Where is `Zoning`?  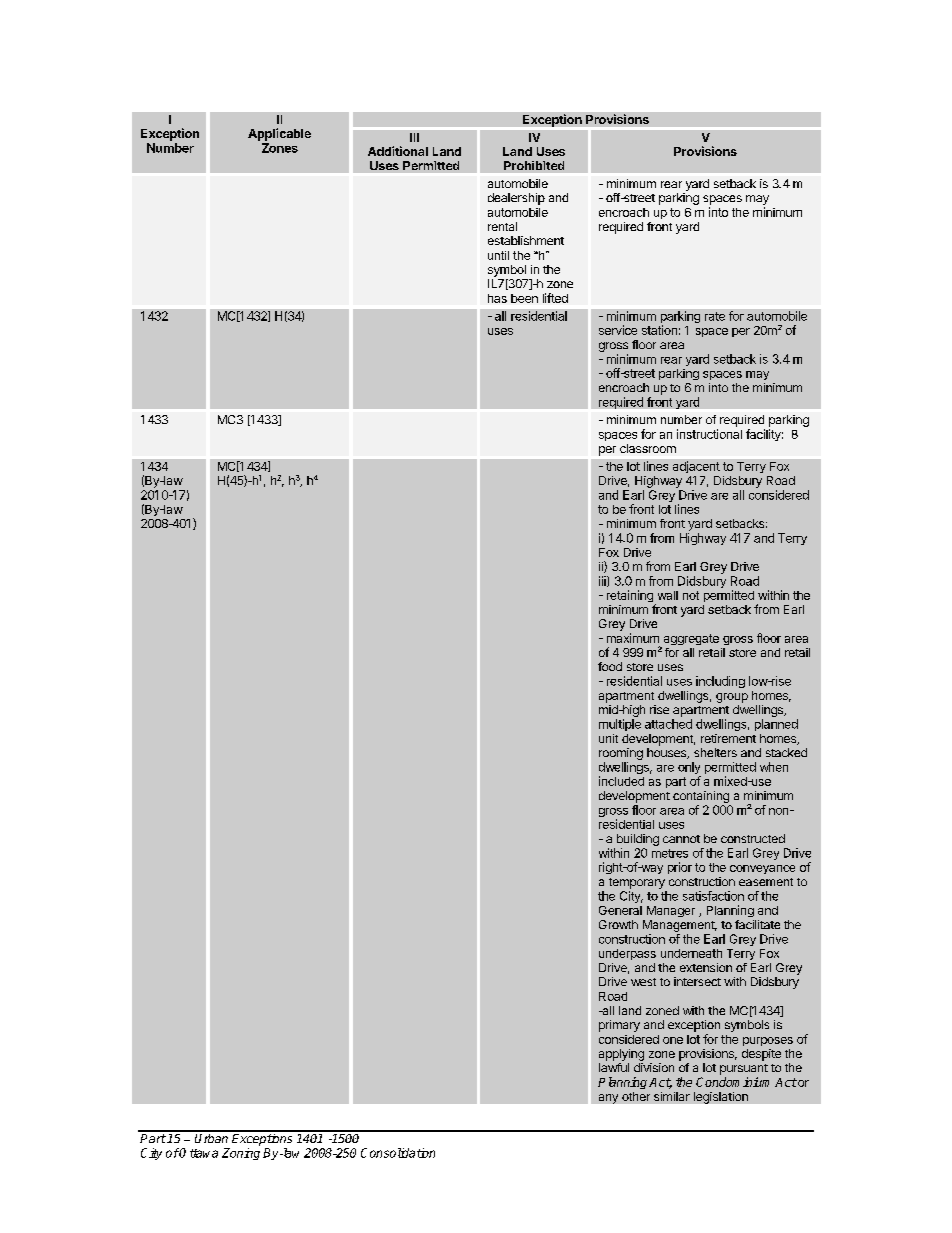
Zoning is located at coordinates (241, 1154).
